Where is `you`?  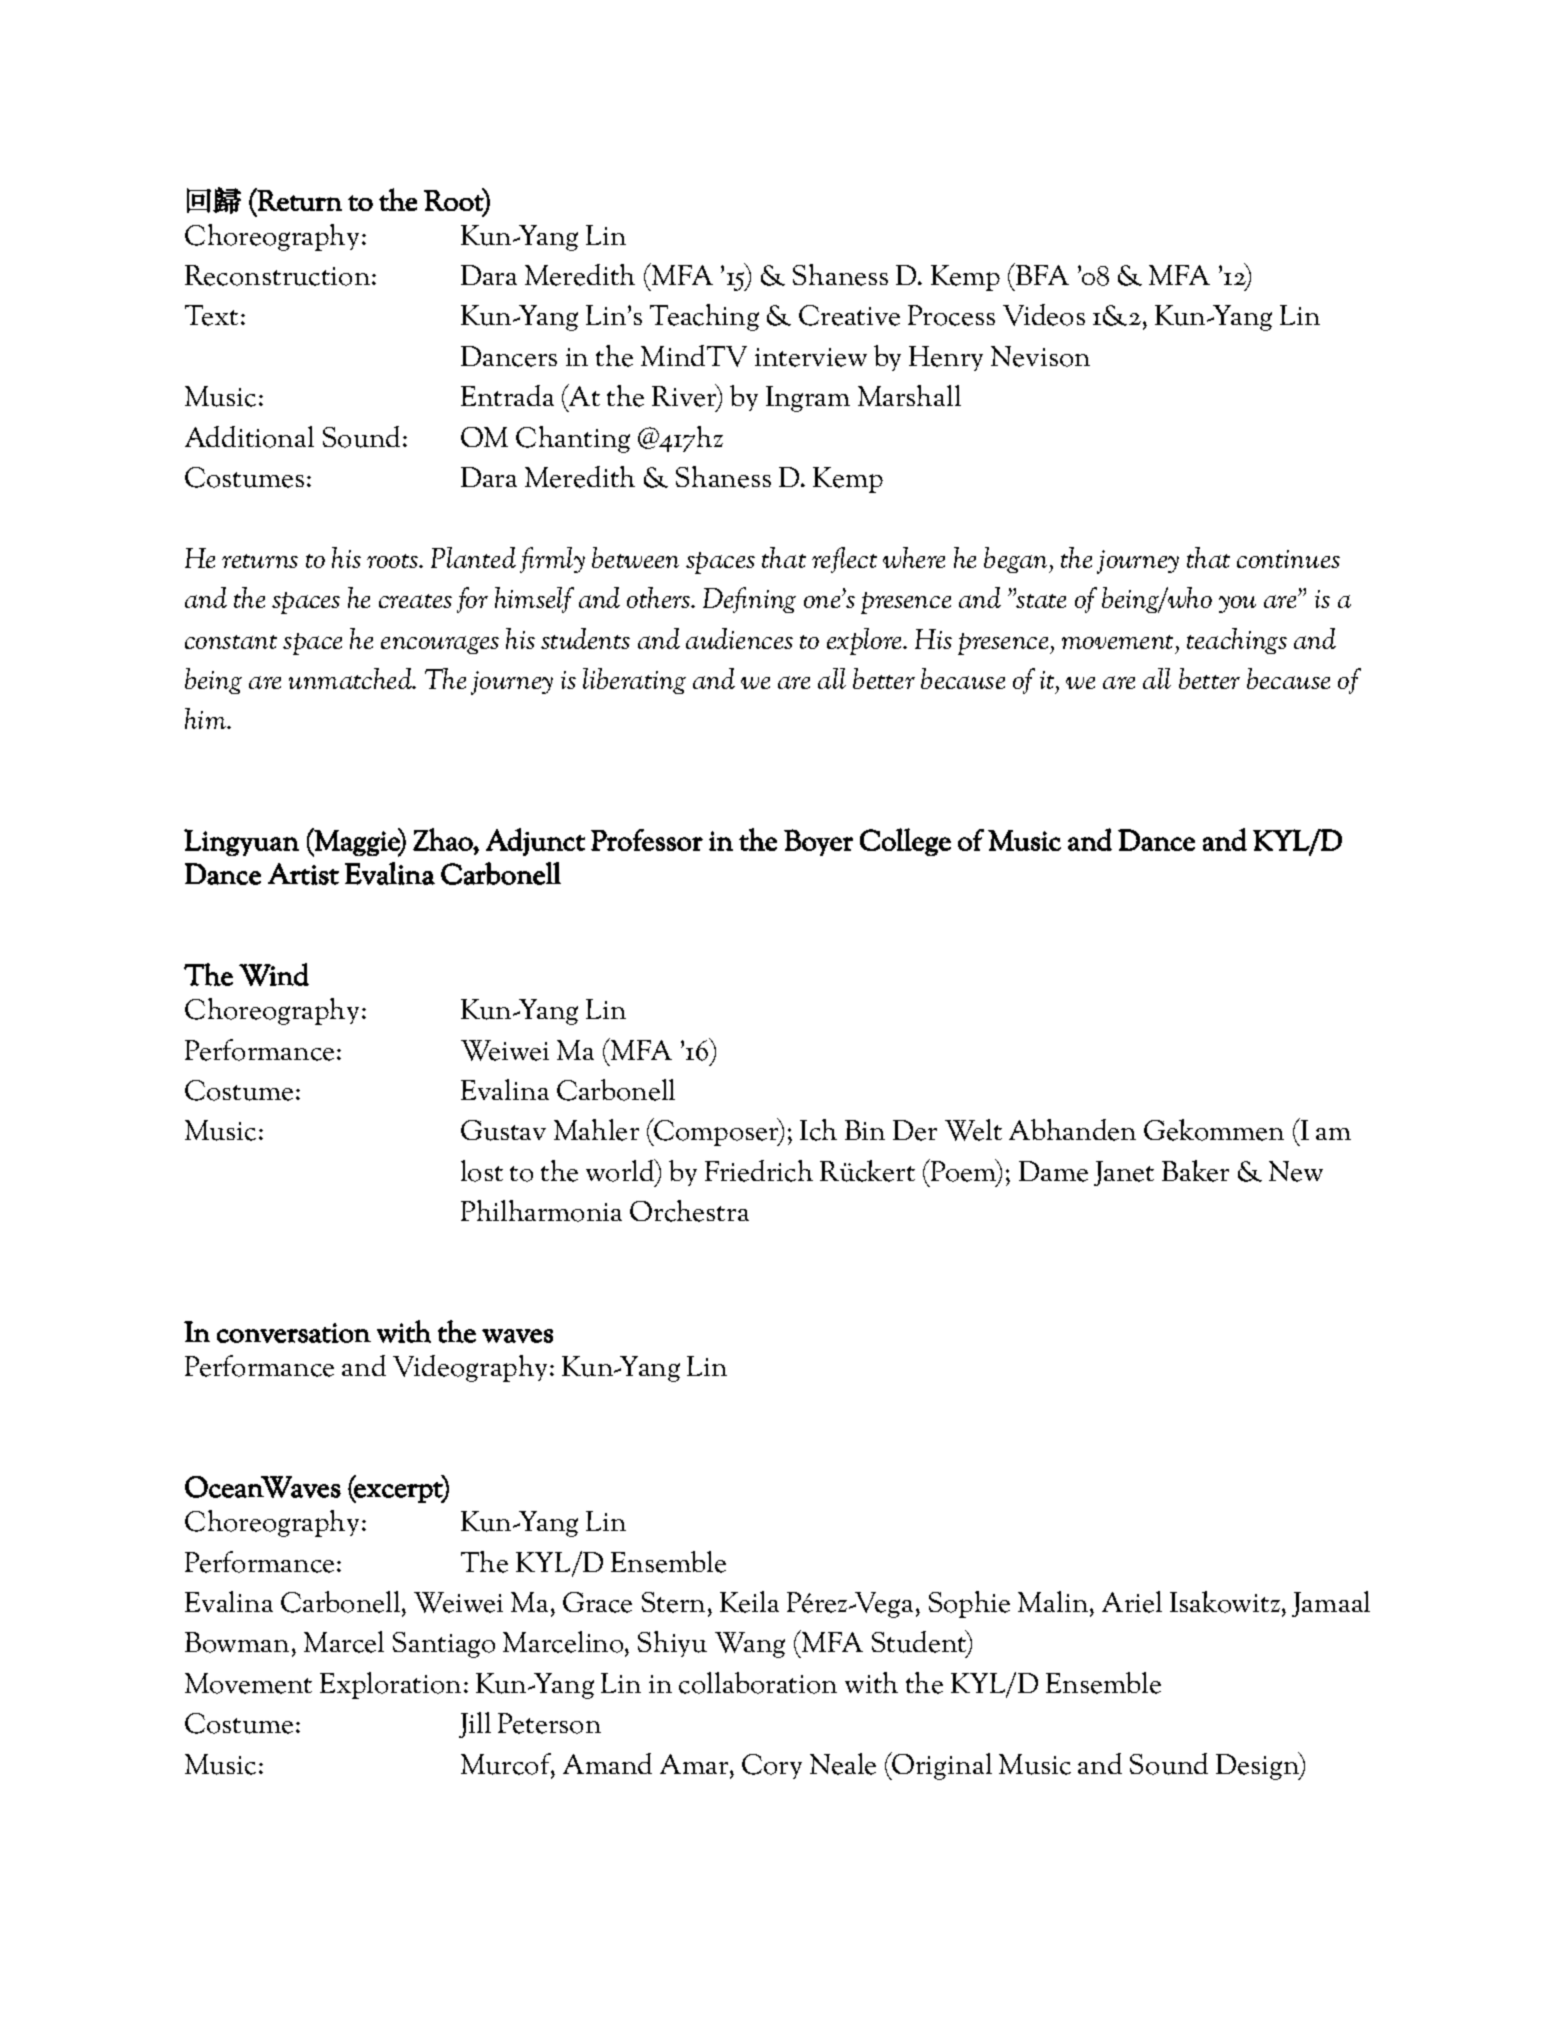
you is located at coordinates (1237, 604).
